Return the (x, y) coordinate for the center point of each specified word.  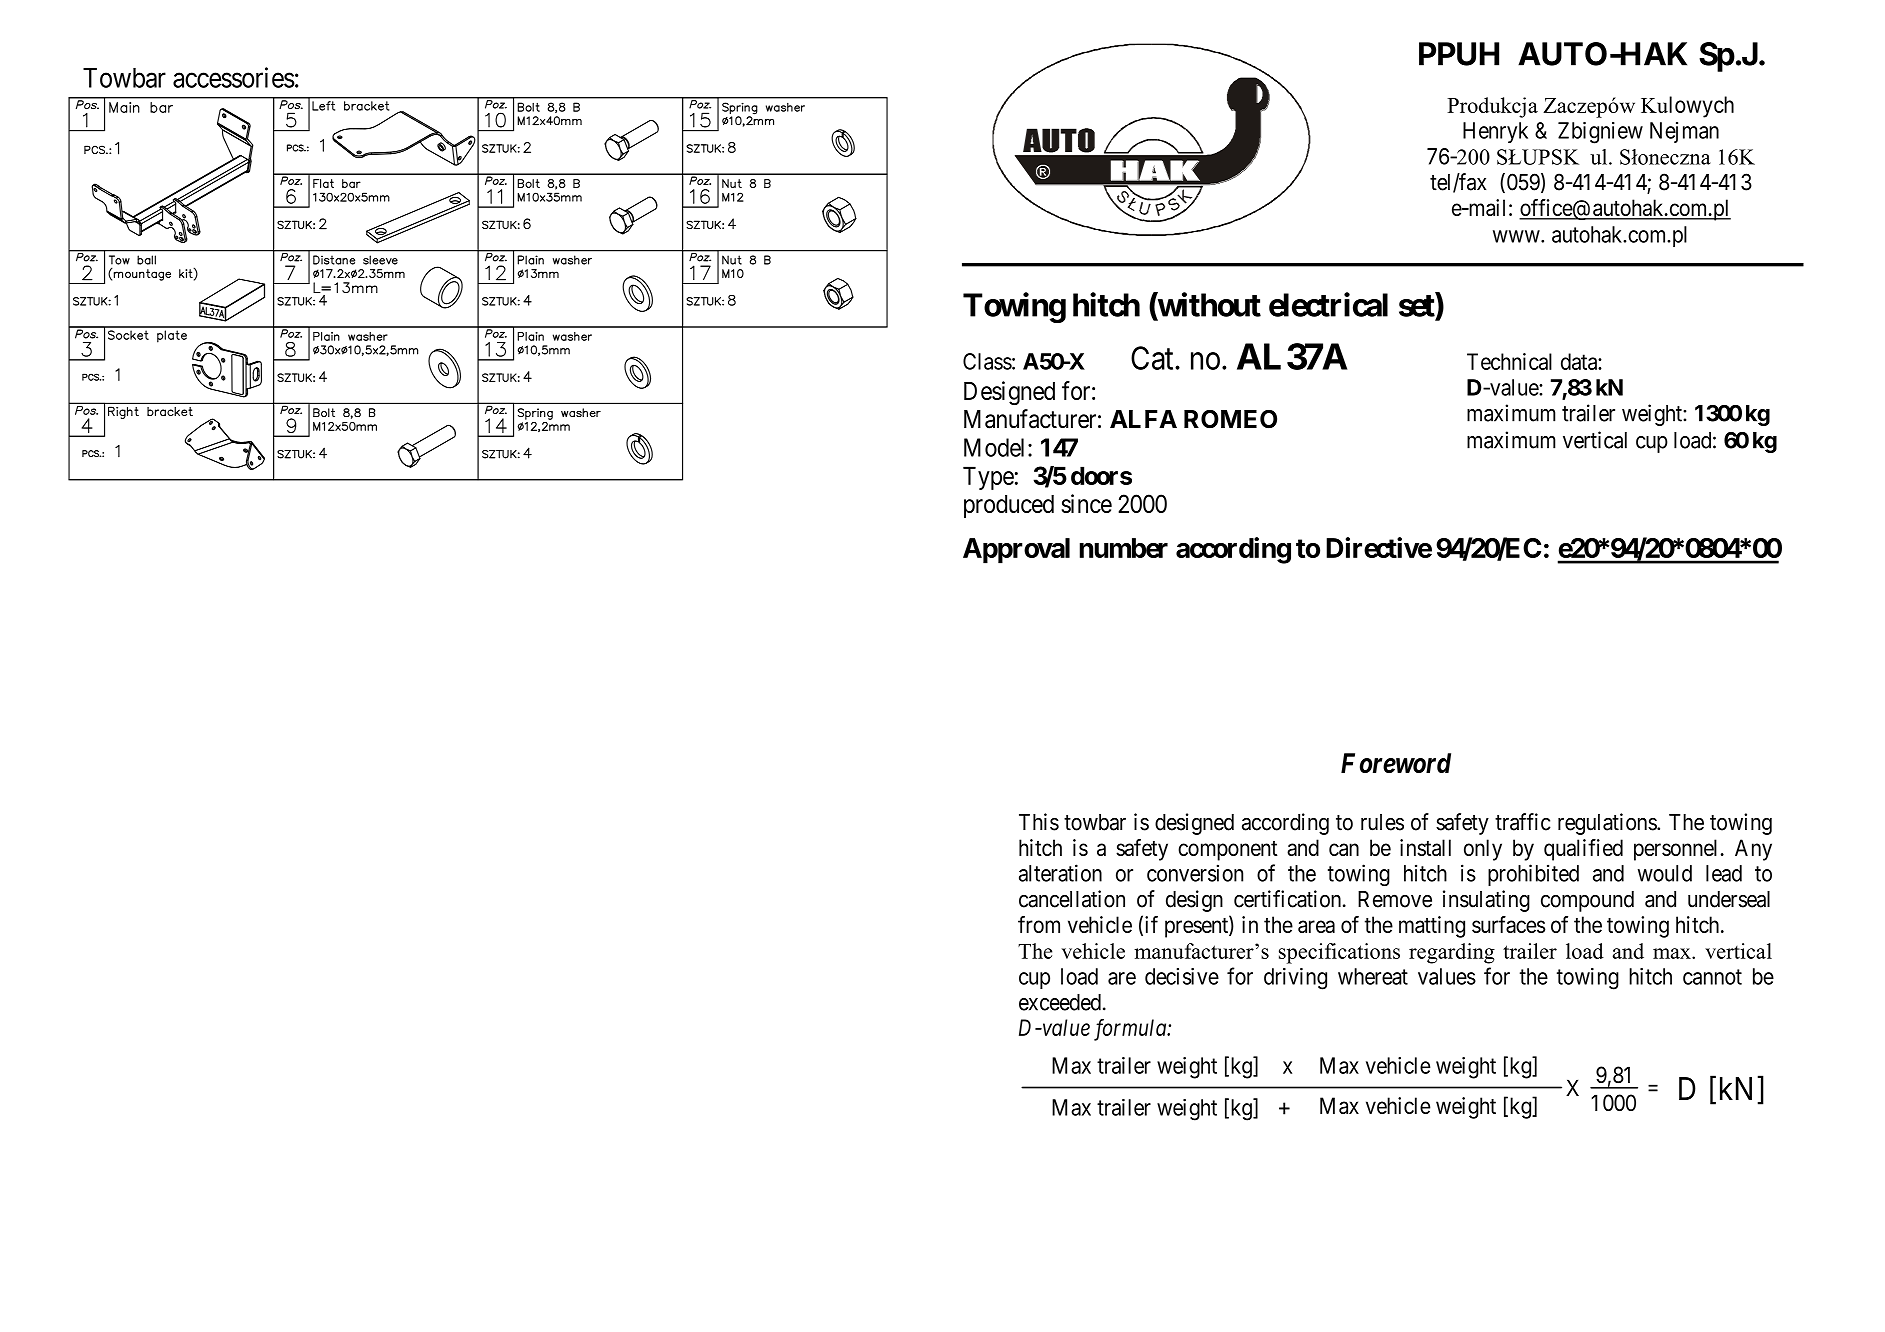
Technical (1509, 361)
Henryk (1495, 132)
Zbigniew (1600, 133)
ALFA (1143, 419)
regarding (1452, 953)
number (1123, 548)
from (1039, 924)
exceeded (1060, 1002)
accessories (234, 77)
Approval (1016, 551)
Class (987, 361)
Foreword (1396, 763)
